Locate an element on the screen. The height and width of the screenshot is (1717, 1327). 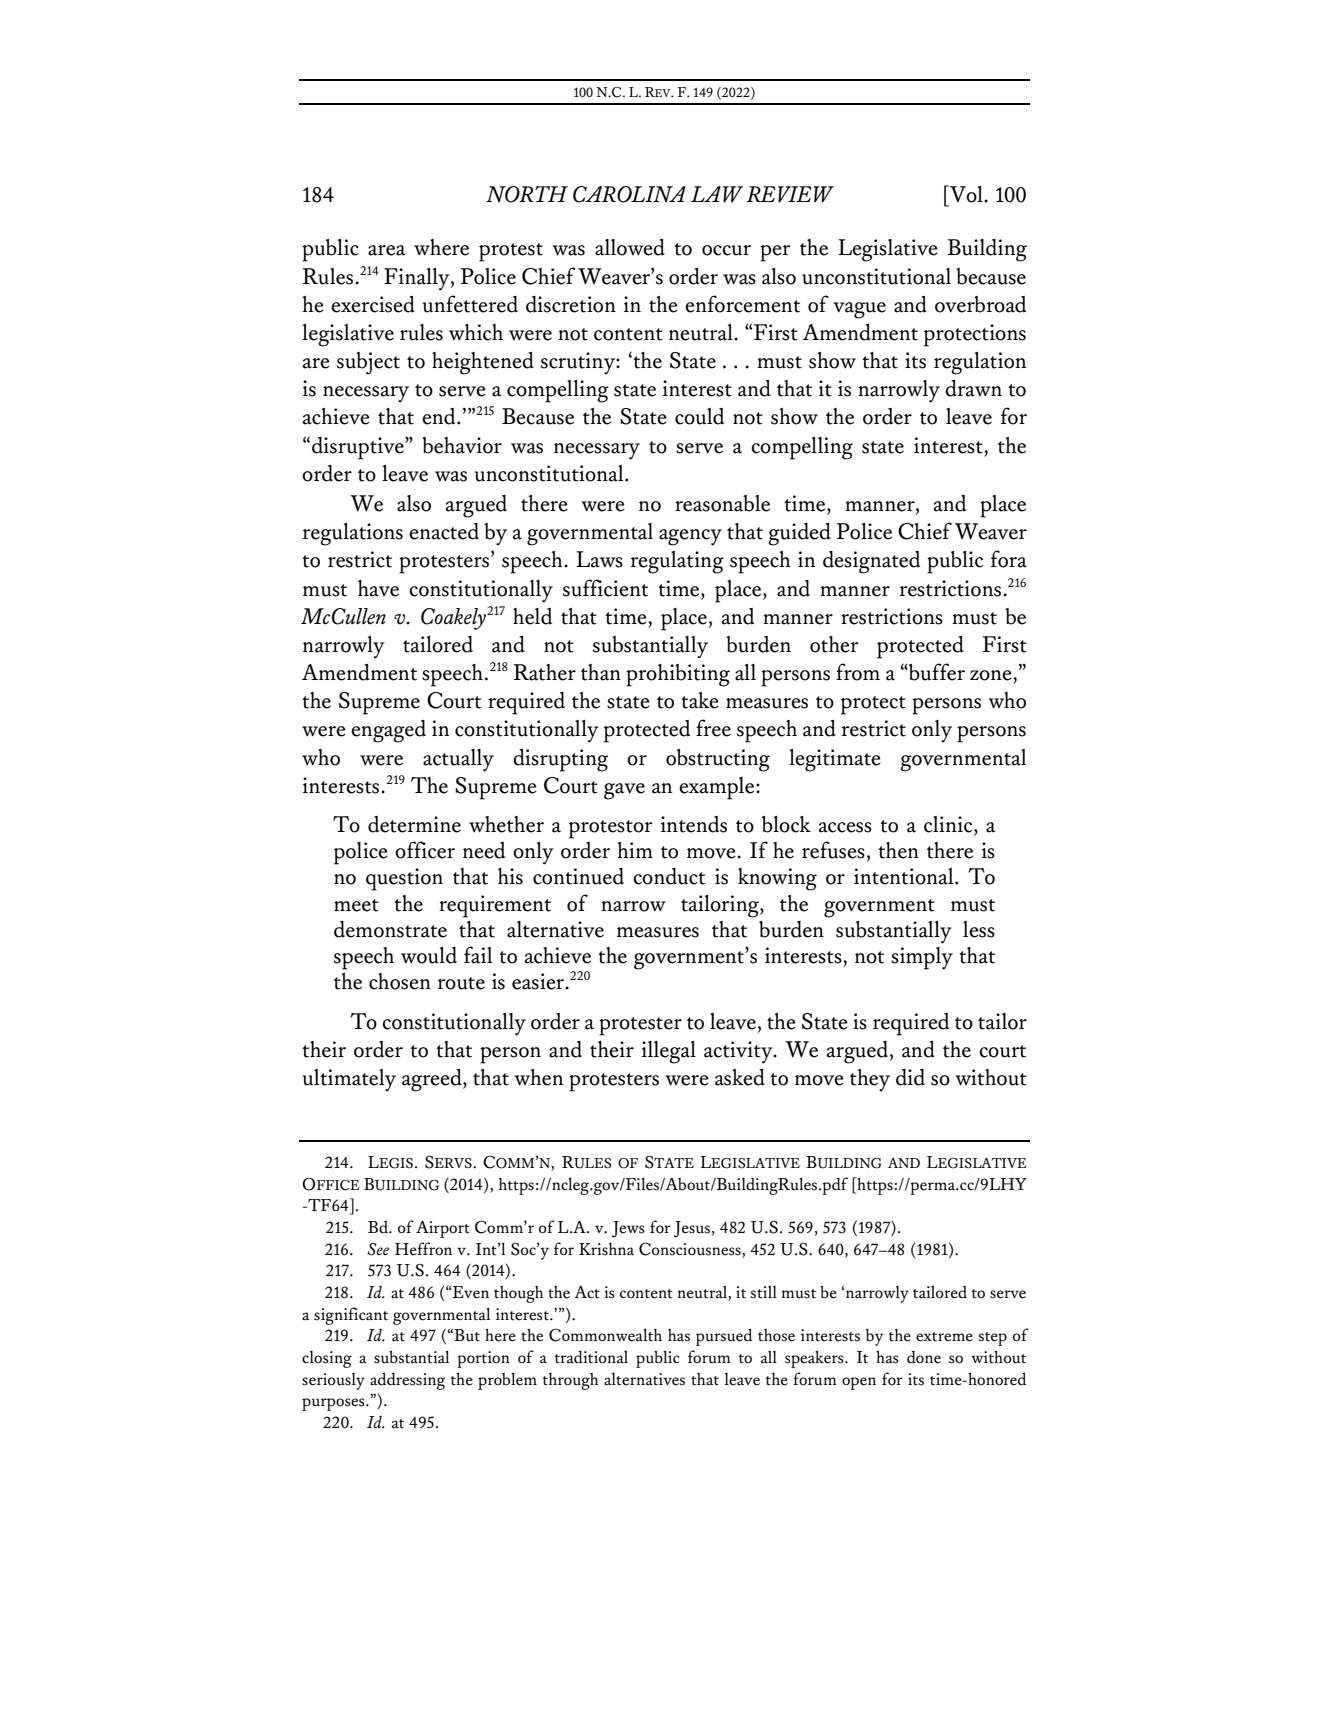
addressing is located at coordinates (407, 1381).
